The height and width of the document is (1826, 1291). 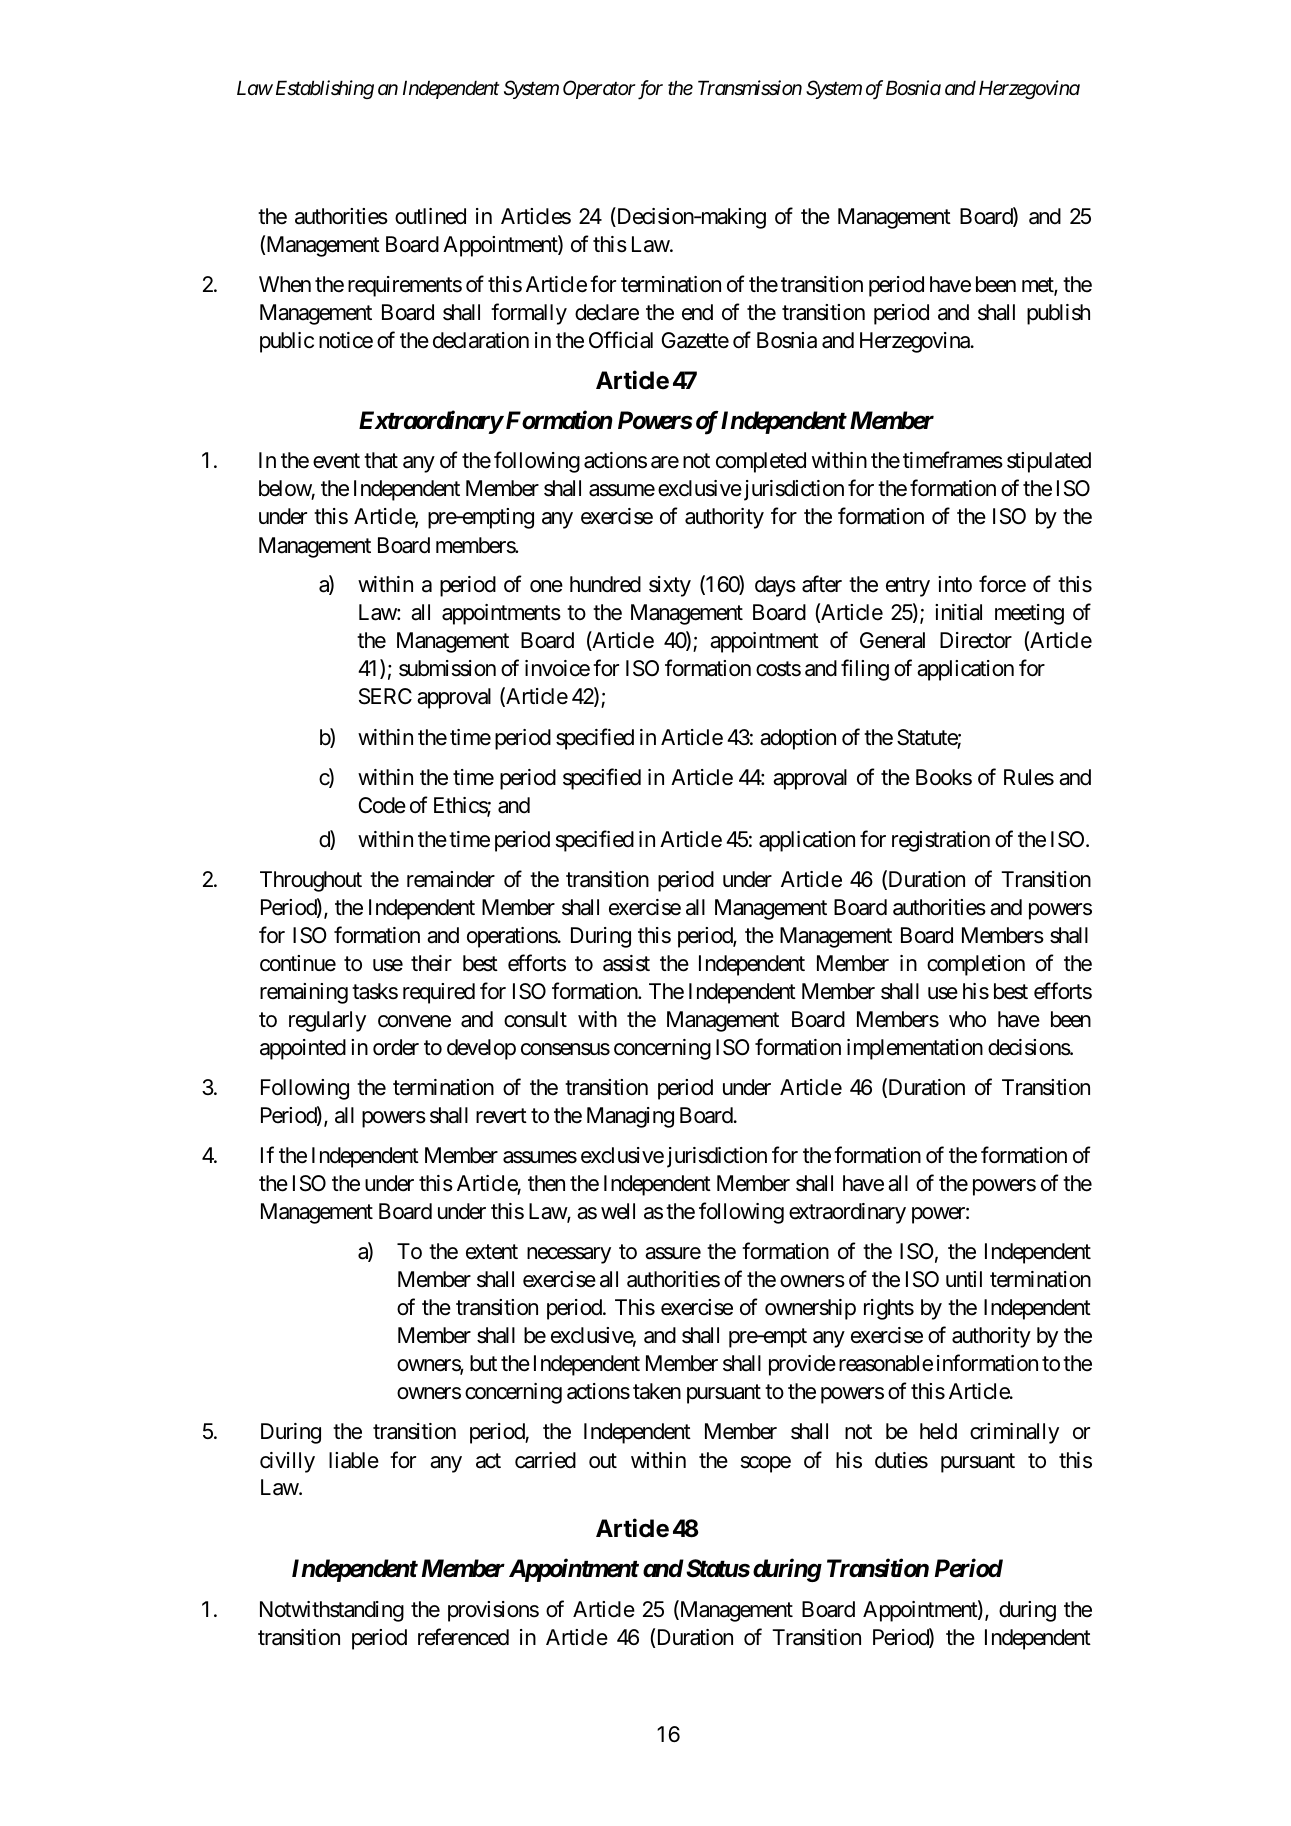 What do you see at coordinates (915, 1049) in the document?
I see `implementation` at bounding box center [915, 1049].
